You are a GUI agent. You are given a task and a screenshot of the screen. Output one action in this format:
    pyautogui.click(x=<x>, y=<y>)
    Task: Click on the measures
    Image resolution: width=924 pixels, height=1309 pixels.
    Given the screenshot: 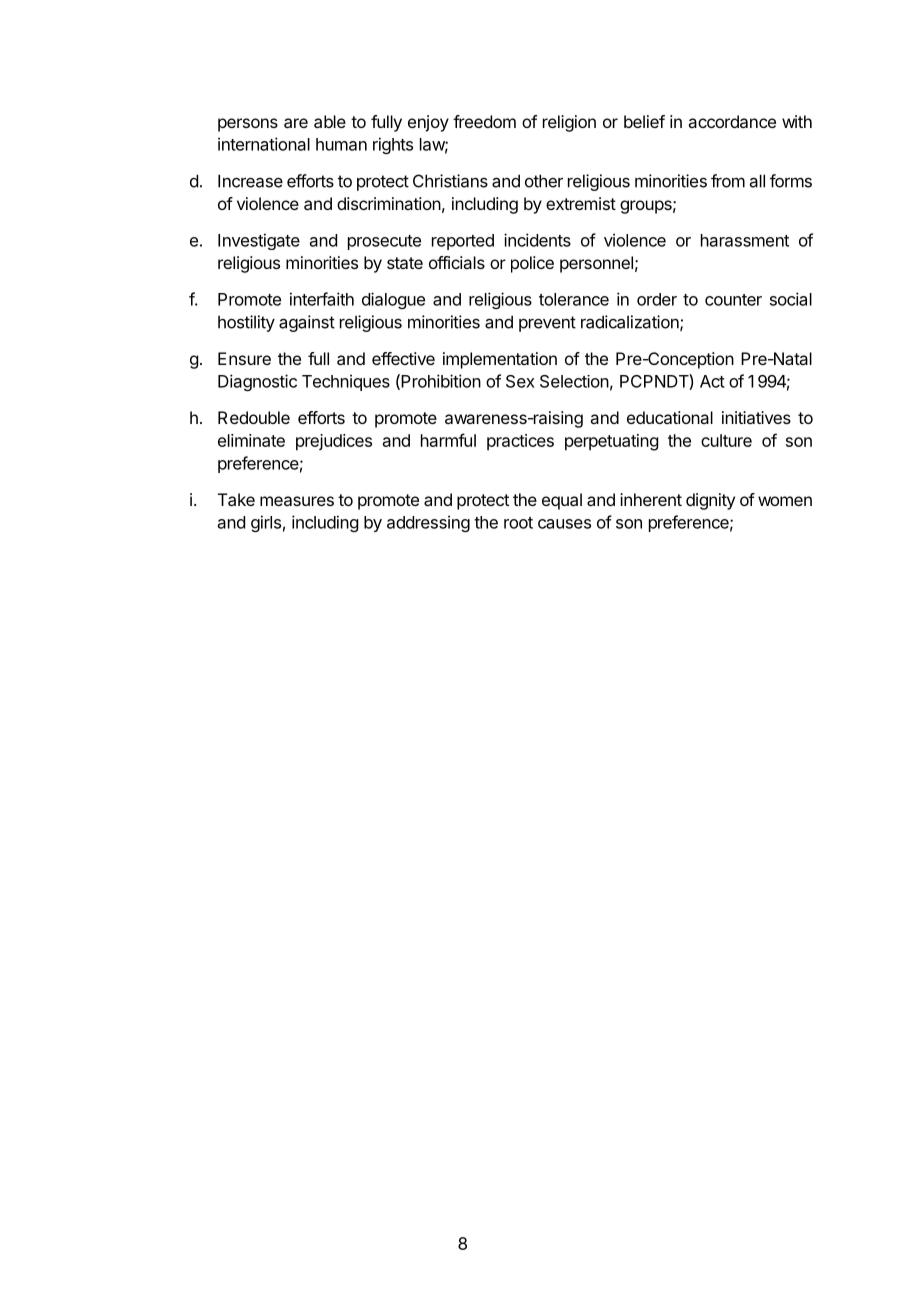 What is the action you would take?
    pyautogui.click(x=297, y=501)
